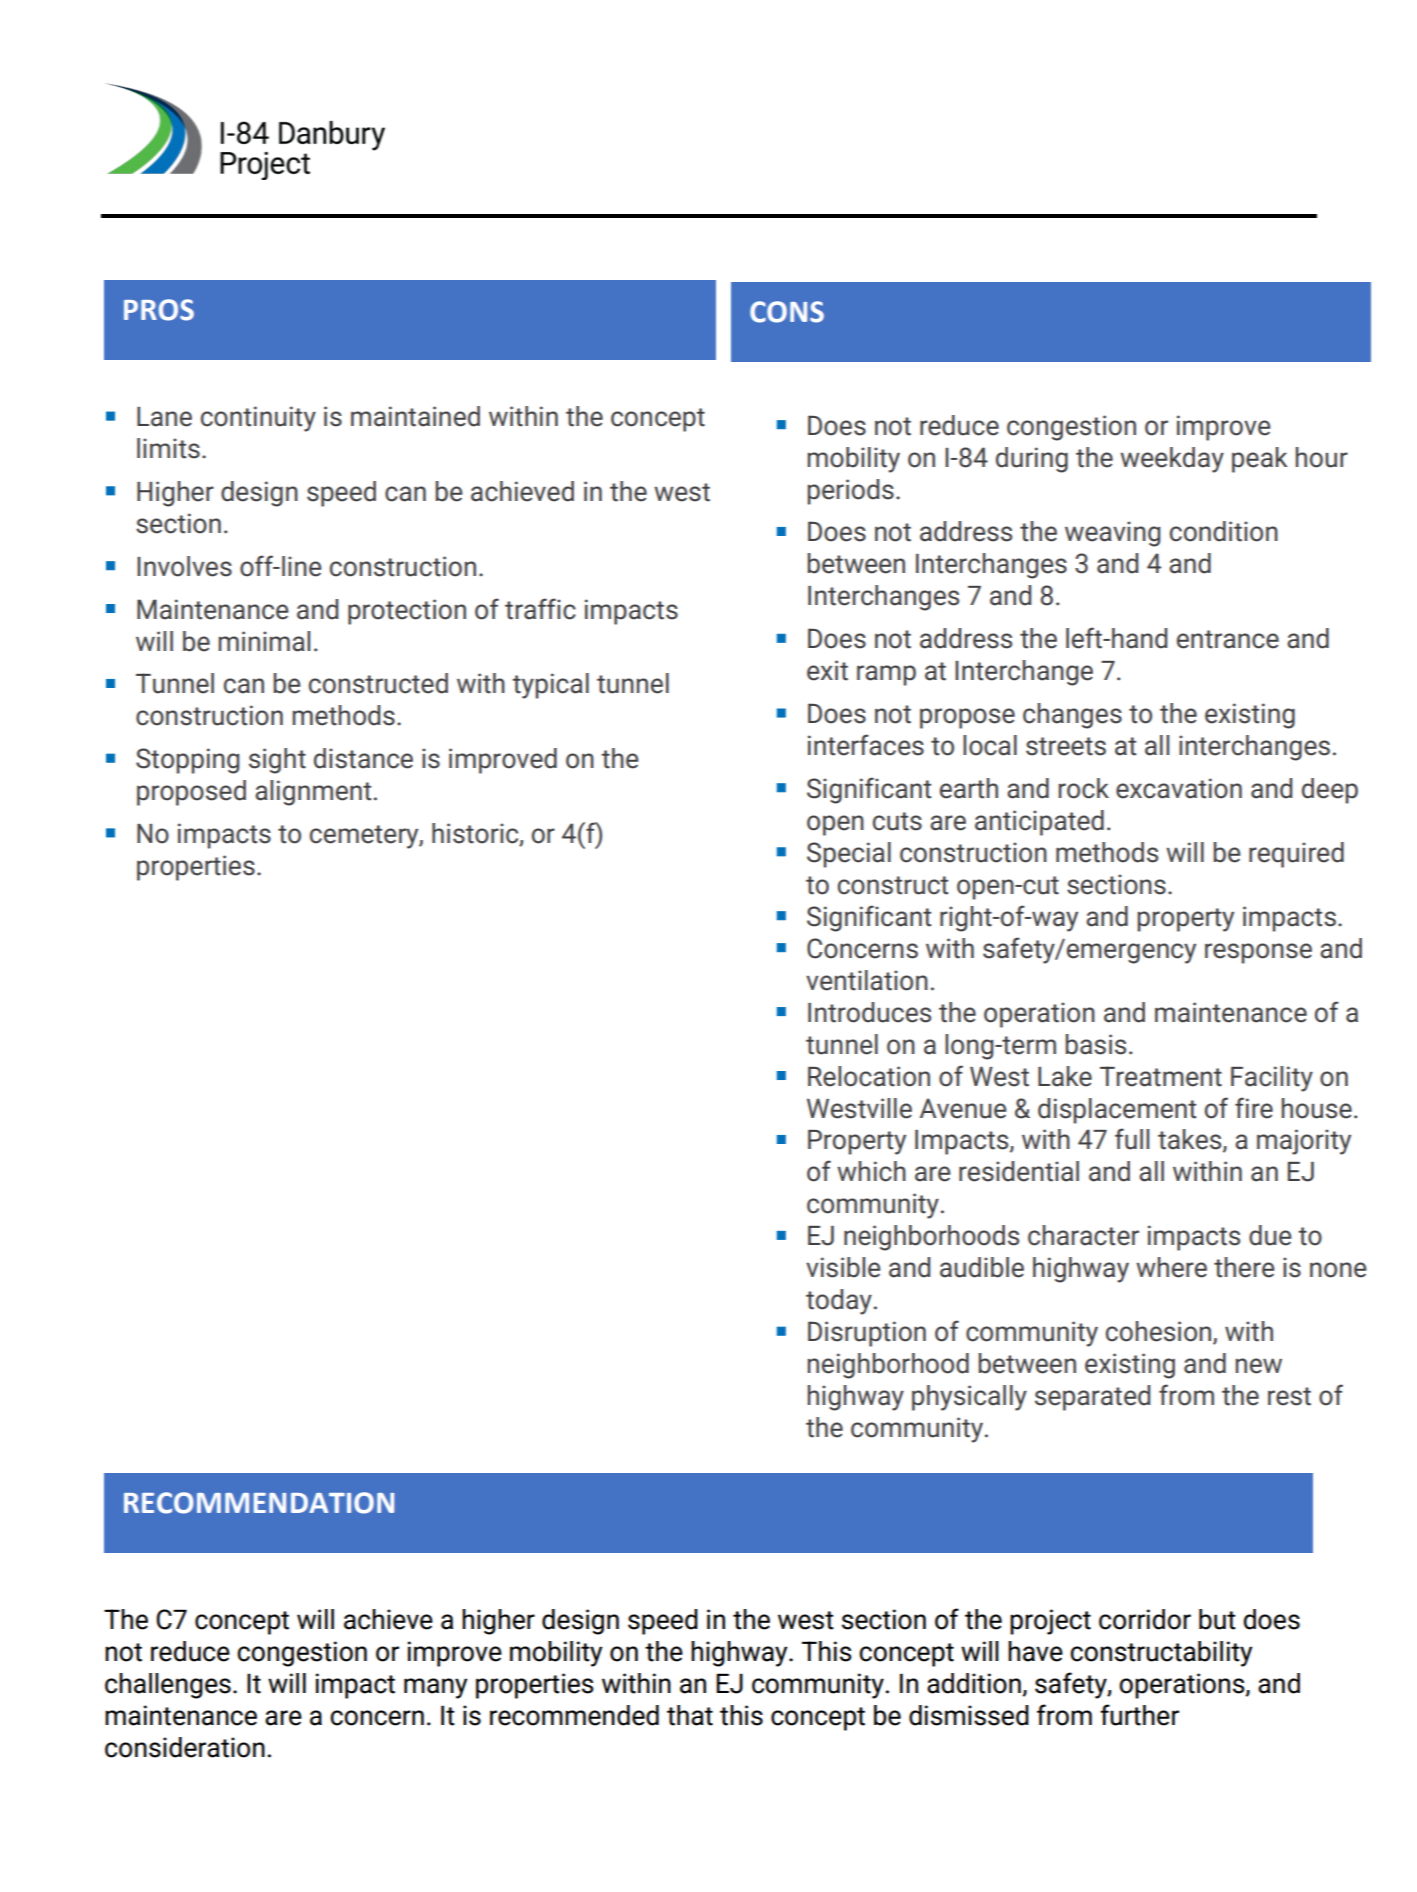  Describe the element at coordinates (313, 793) in the screenshot. I see `alignment` at that location.
